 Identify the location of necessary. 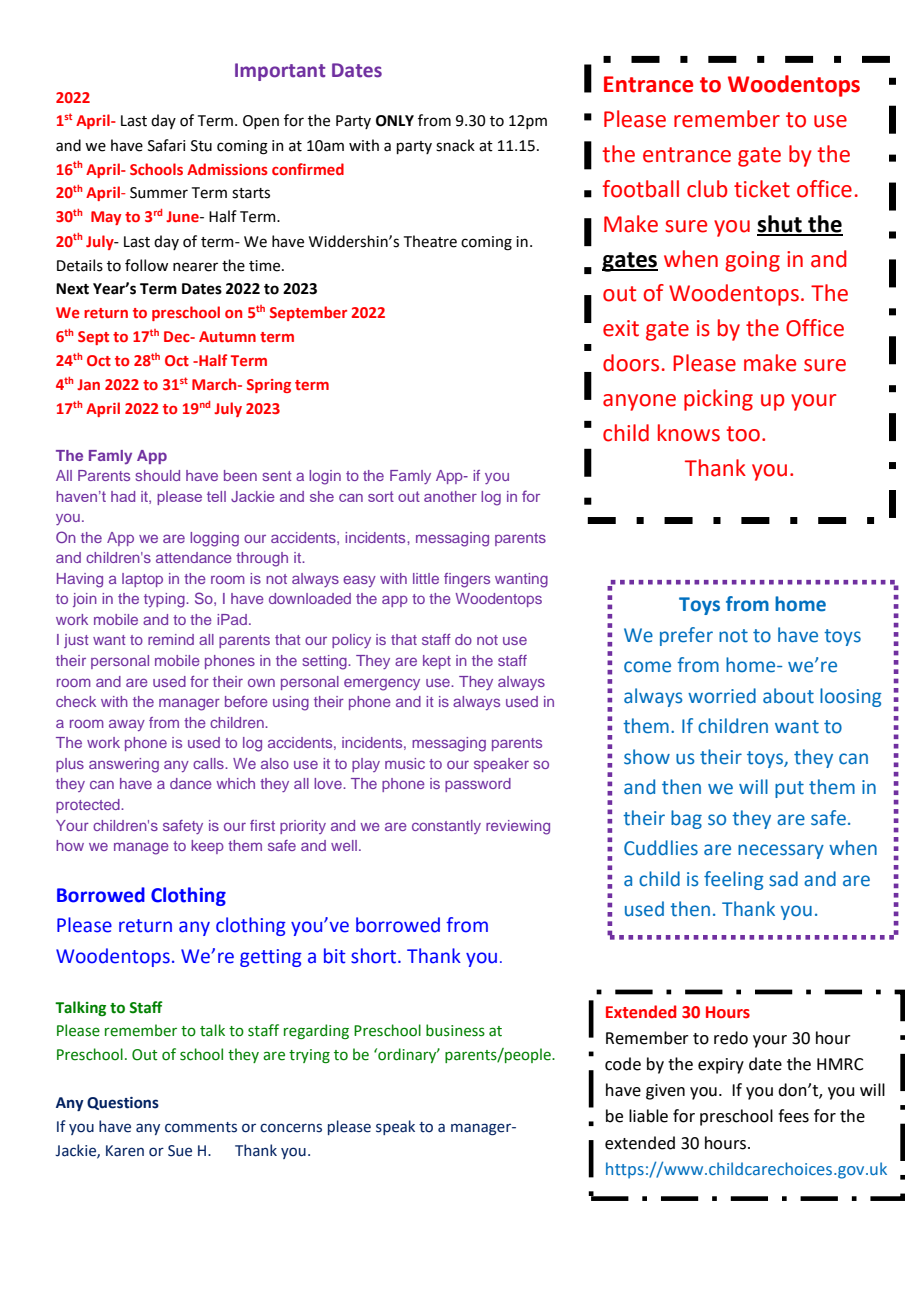
(781, 851).
